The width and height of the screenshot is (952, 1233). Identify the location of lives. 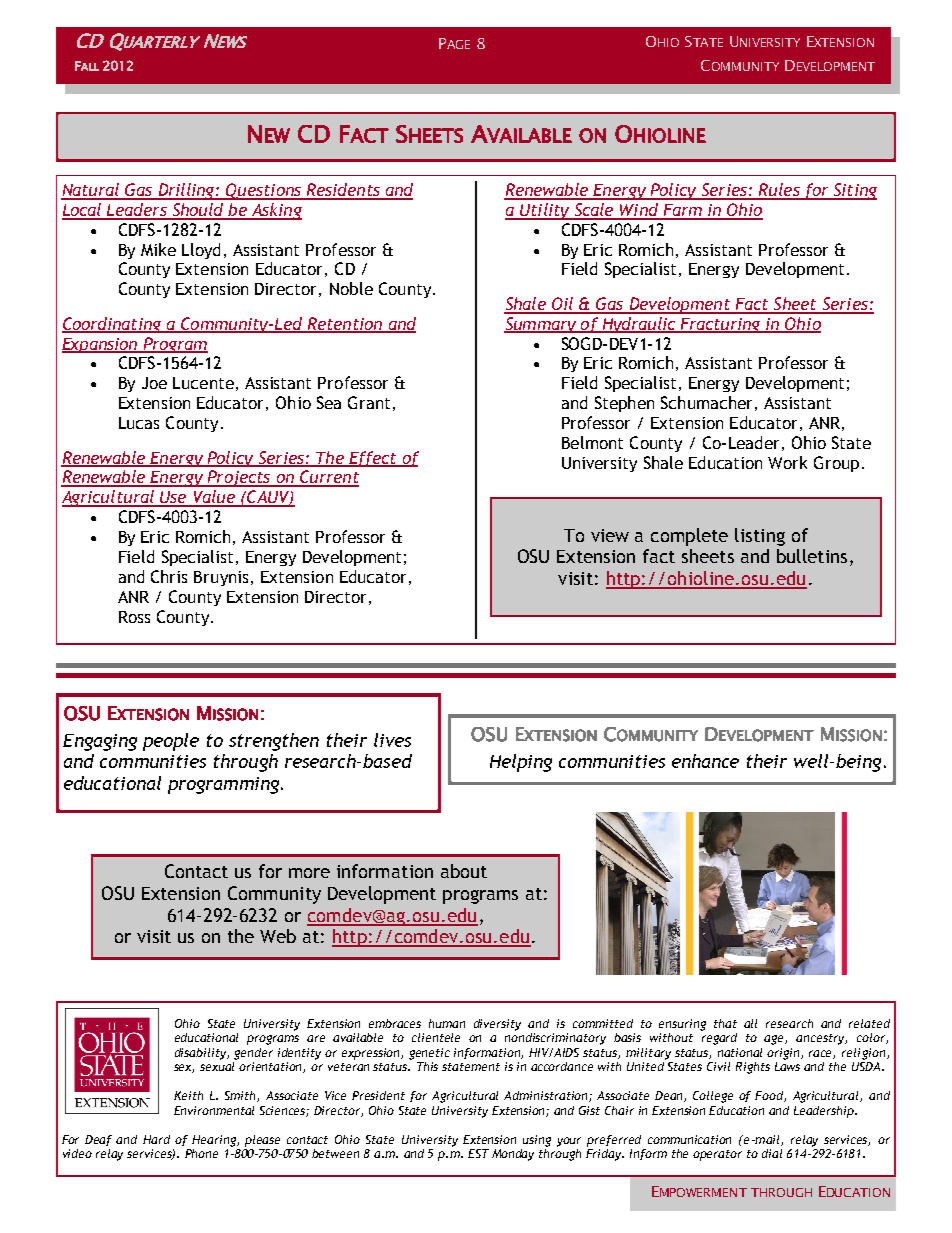
(392, 740).
